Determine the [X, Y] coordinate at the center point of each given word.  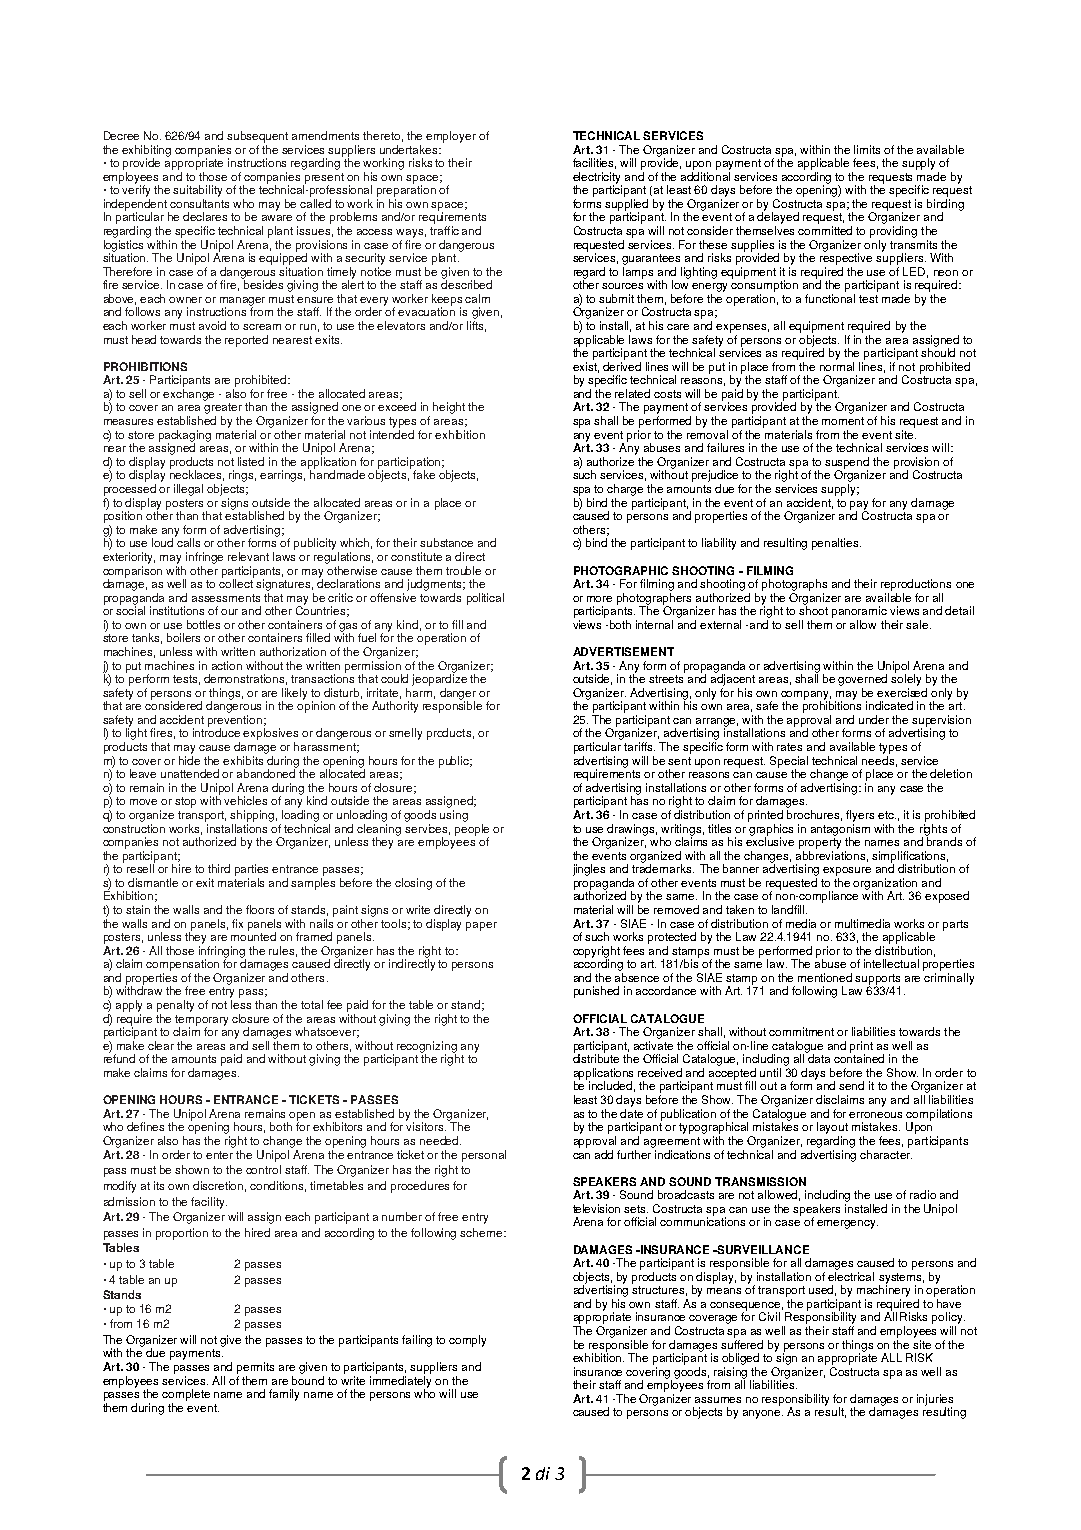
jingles [589, 870]
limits [867, 149]
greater [223, 408]
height [449, 408]
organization [886, 885]
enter [219, 1155]
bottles [203, 624]
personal [484, 1156]
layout [832, 1128]
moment [843, 421]
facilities [594, 163]
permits [255, 1368]
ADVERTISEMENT [623, 651]
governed [862, 680]
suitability [197, 191]
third [219, 868]
